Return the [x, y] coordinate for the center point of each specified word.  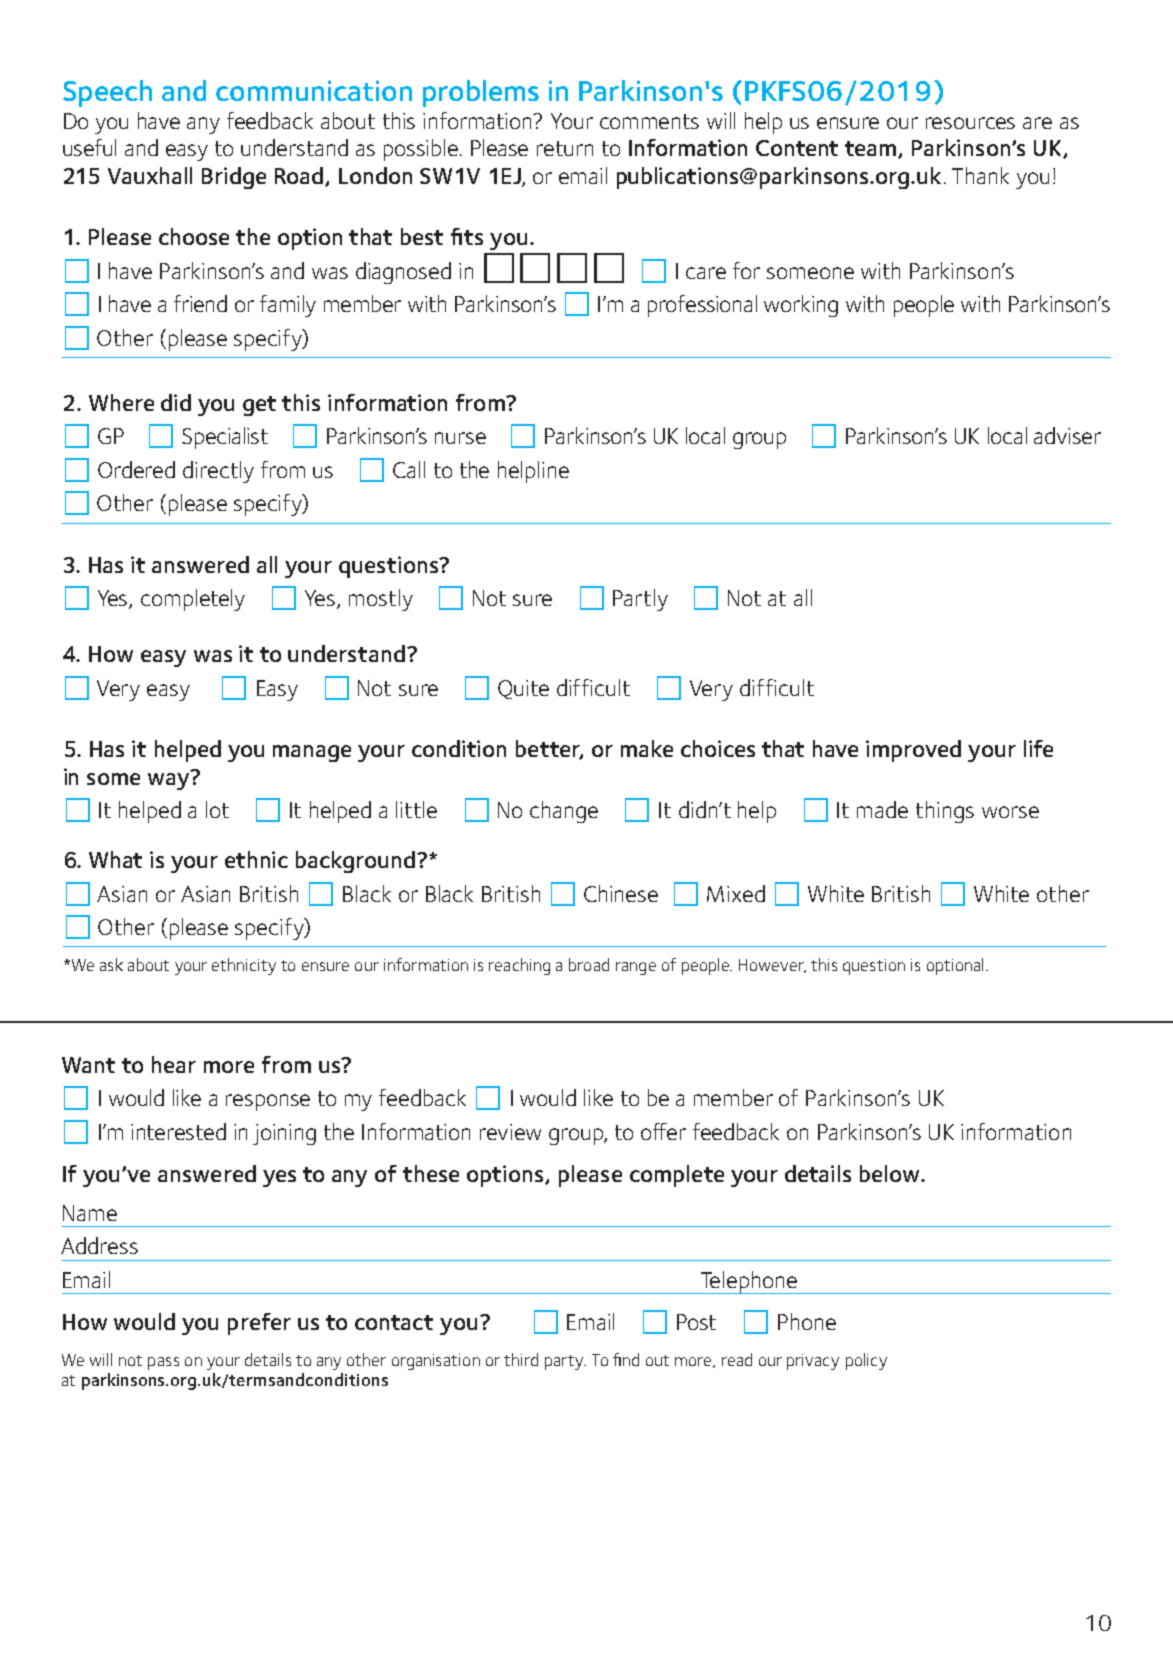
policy [866, 1361]
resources [970, 123]
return [565, 148]
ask [111, 964]
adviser [1067, 435]
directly [218, 472]
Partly [640, 600]
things [945, 812]
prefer [259, 1324]
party [565, 1362]
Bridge [234, 178]
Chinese [621, 893]
